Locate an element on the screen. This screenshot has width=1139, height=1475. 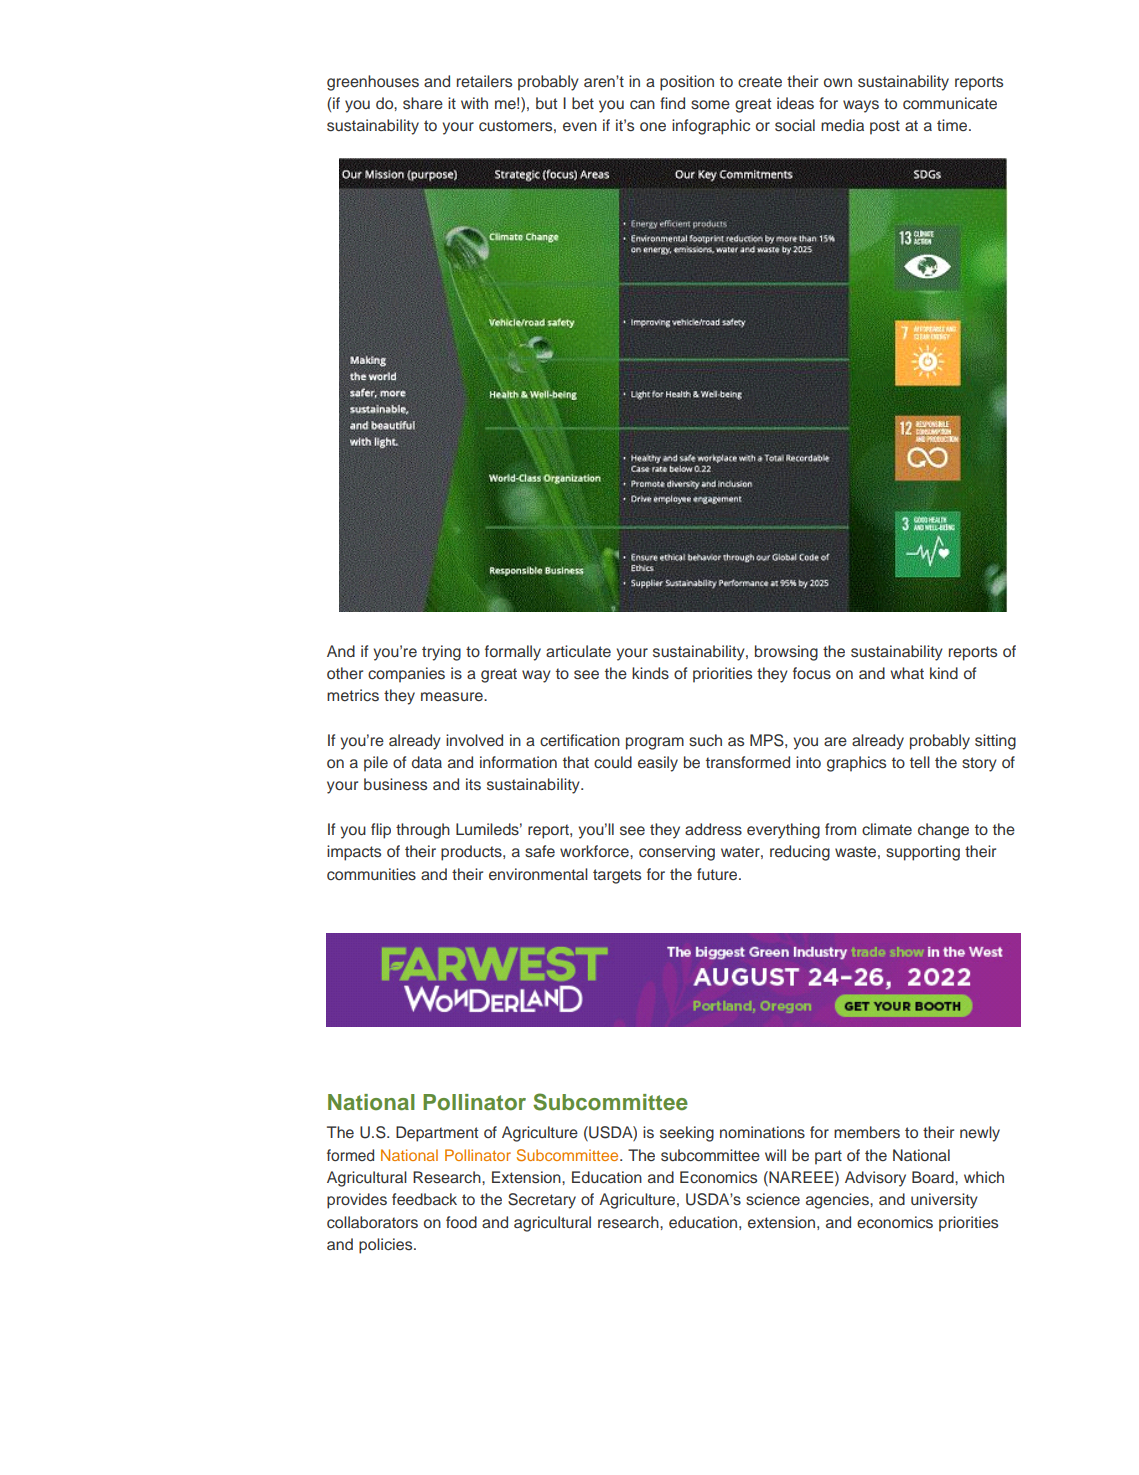
time is located at coordinates (953, 125).
